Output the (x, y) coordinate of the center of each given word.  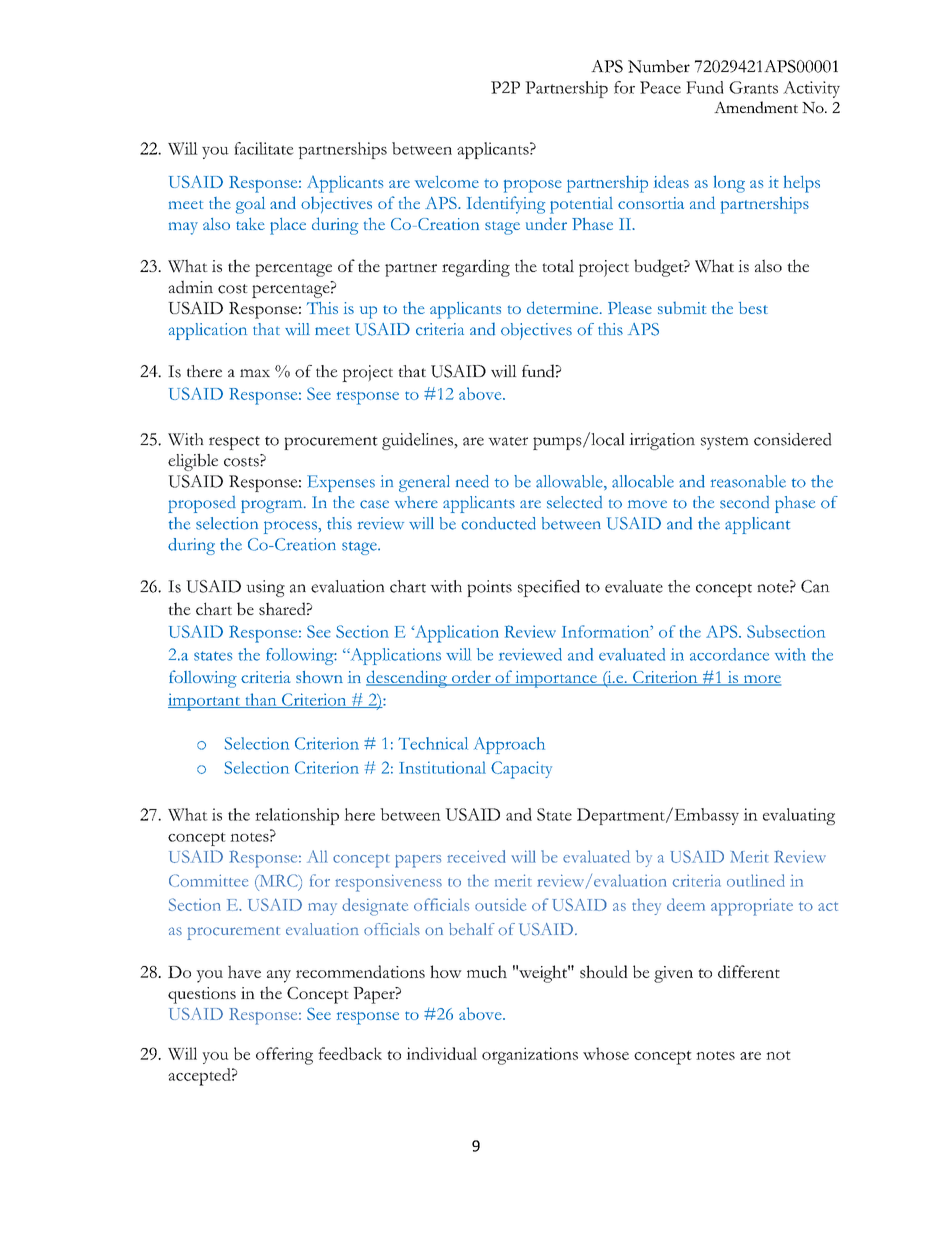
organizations (530, 1056)
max (255, 373)
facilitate (264, 148)
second (744, 502)
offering (284, 1056)
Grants (753, 87)
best (753, 308)
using (265, 588)
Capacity (521, 770)
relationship (297, 816)
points (489, 588)
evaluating (799, 816)
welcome (447, 182)
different (749, 971)
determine (564, 307)
